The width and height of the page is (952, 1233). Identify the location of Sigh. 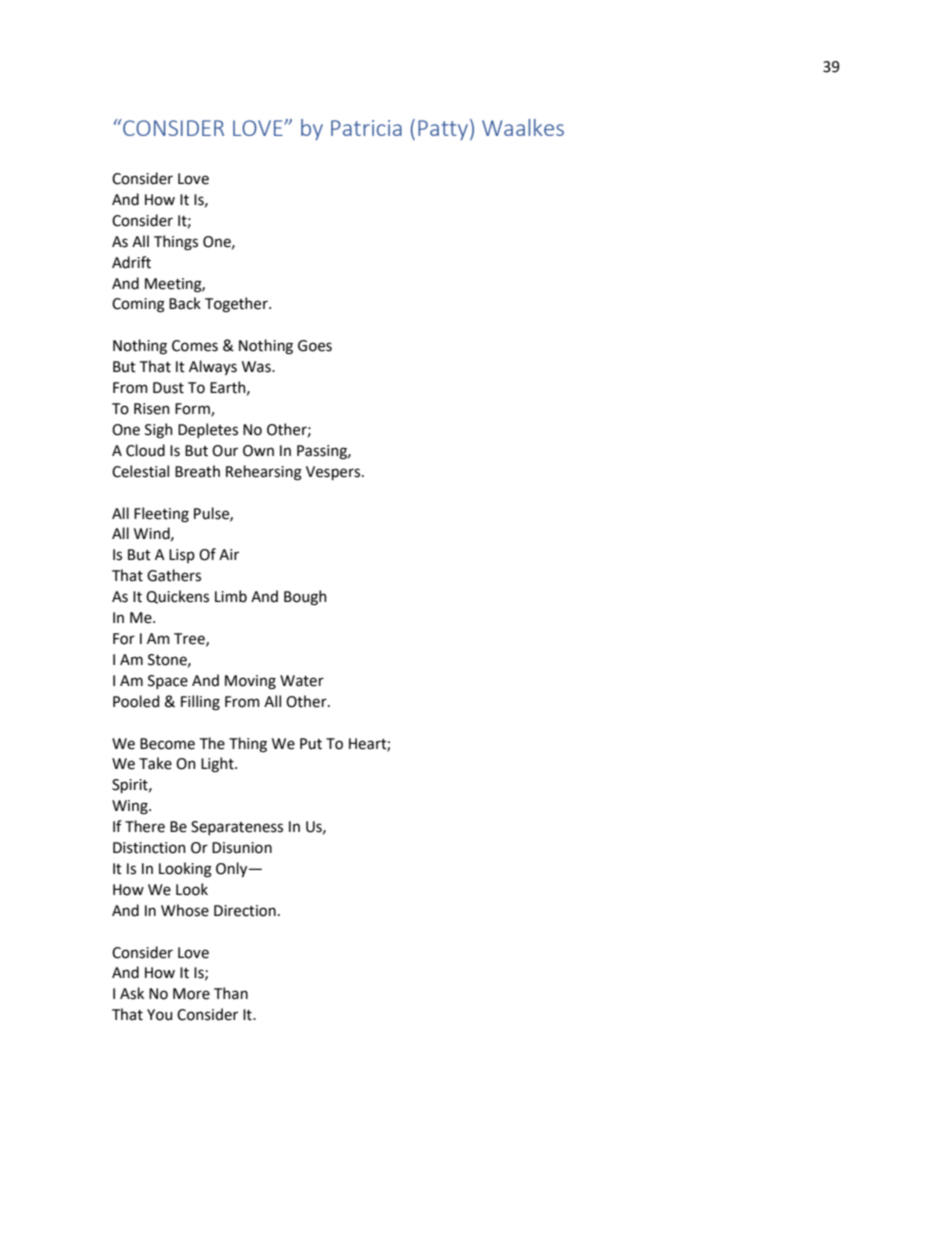
(159, 431).
